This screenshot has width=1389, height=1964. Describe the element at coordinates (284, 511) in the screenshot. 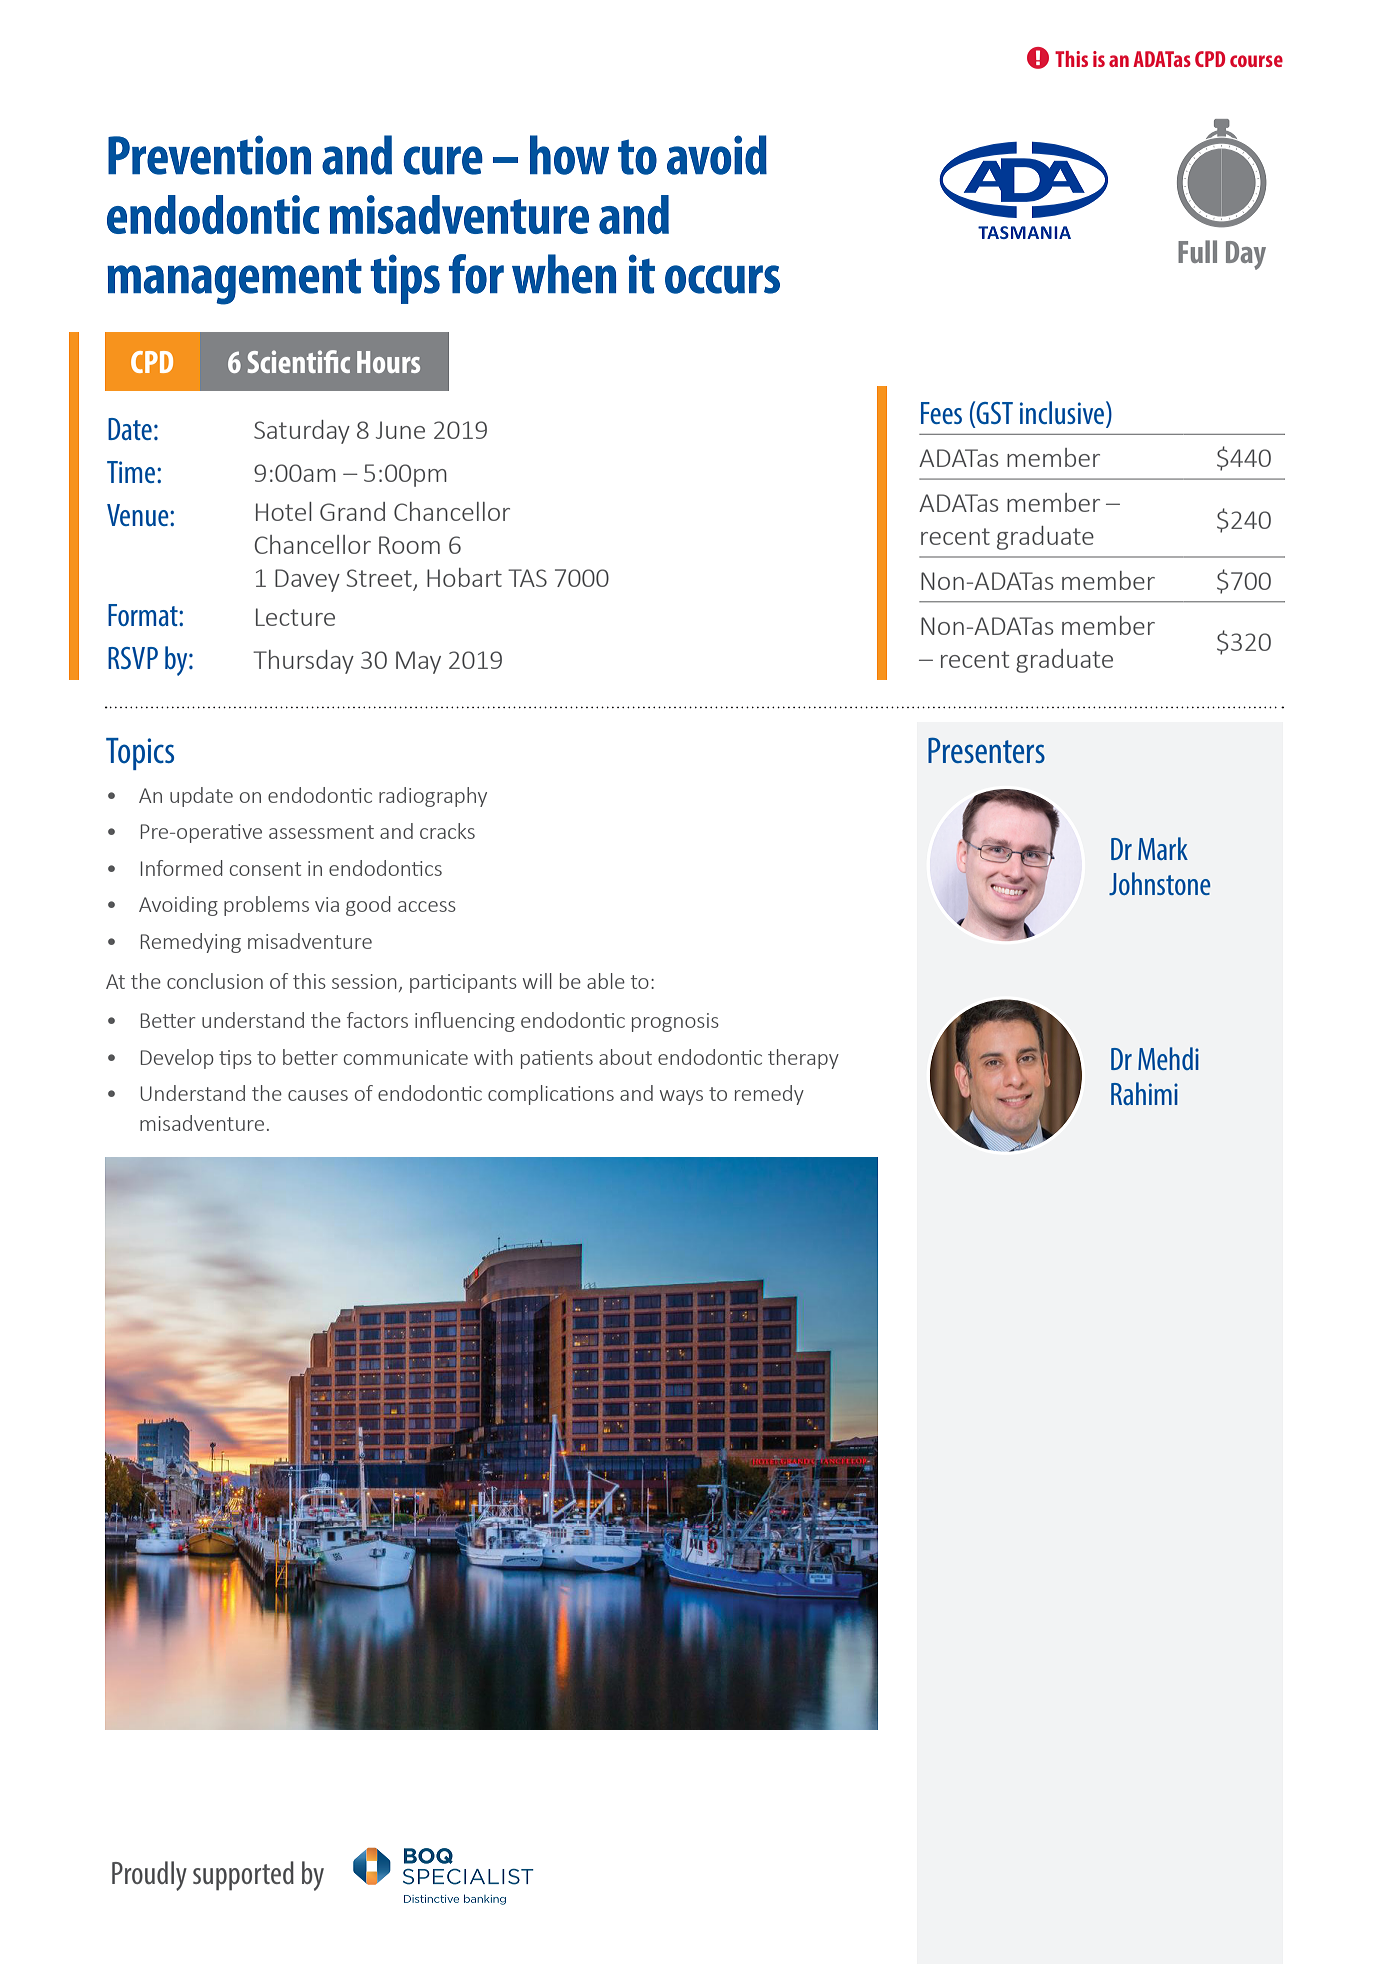

I see `Hotel` at that location.
